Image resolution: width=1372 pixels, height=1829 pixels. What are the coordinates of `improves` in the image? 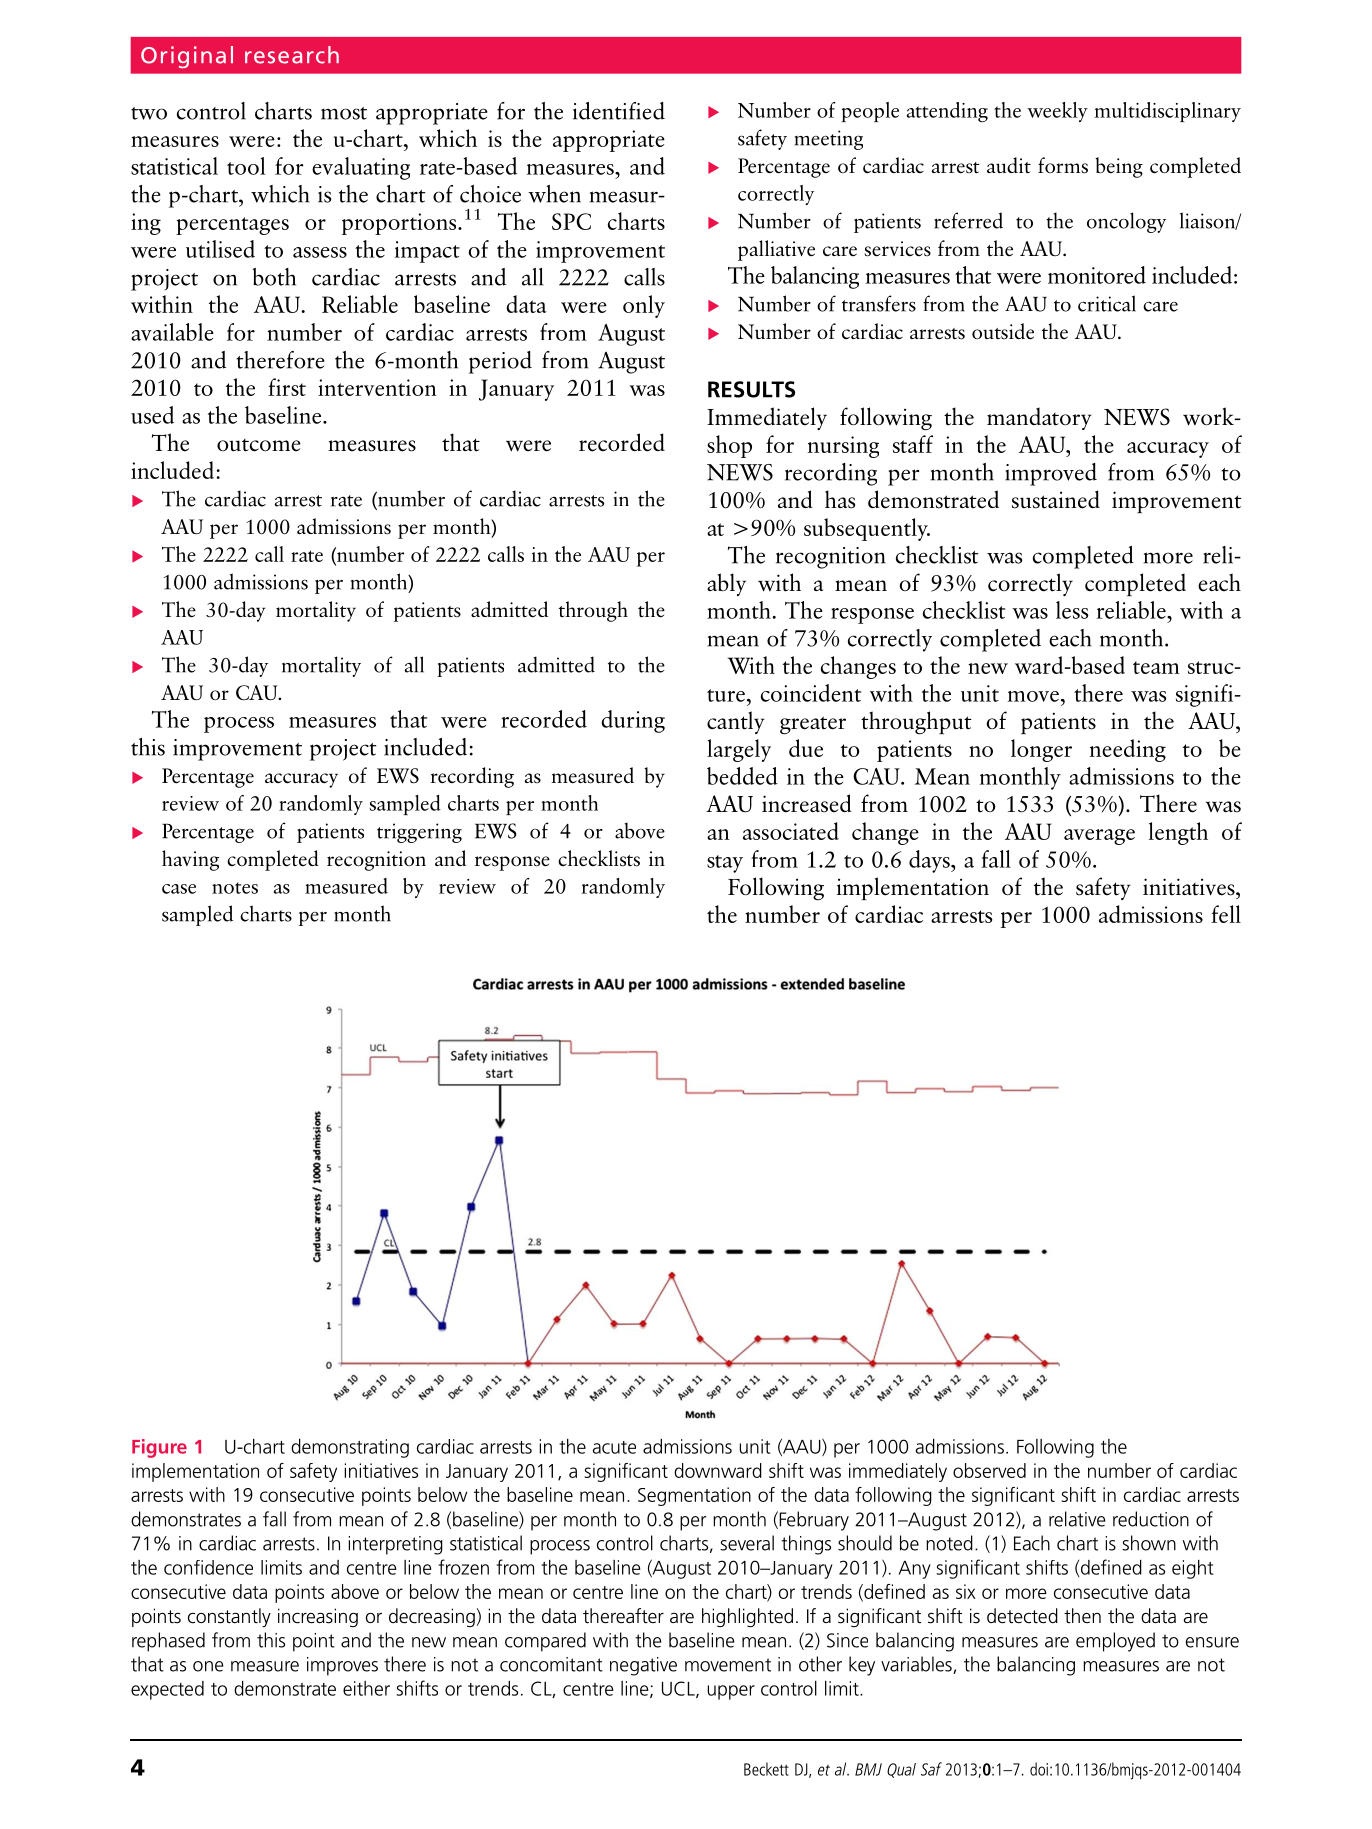 It's located at (342, 1666).
